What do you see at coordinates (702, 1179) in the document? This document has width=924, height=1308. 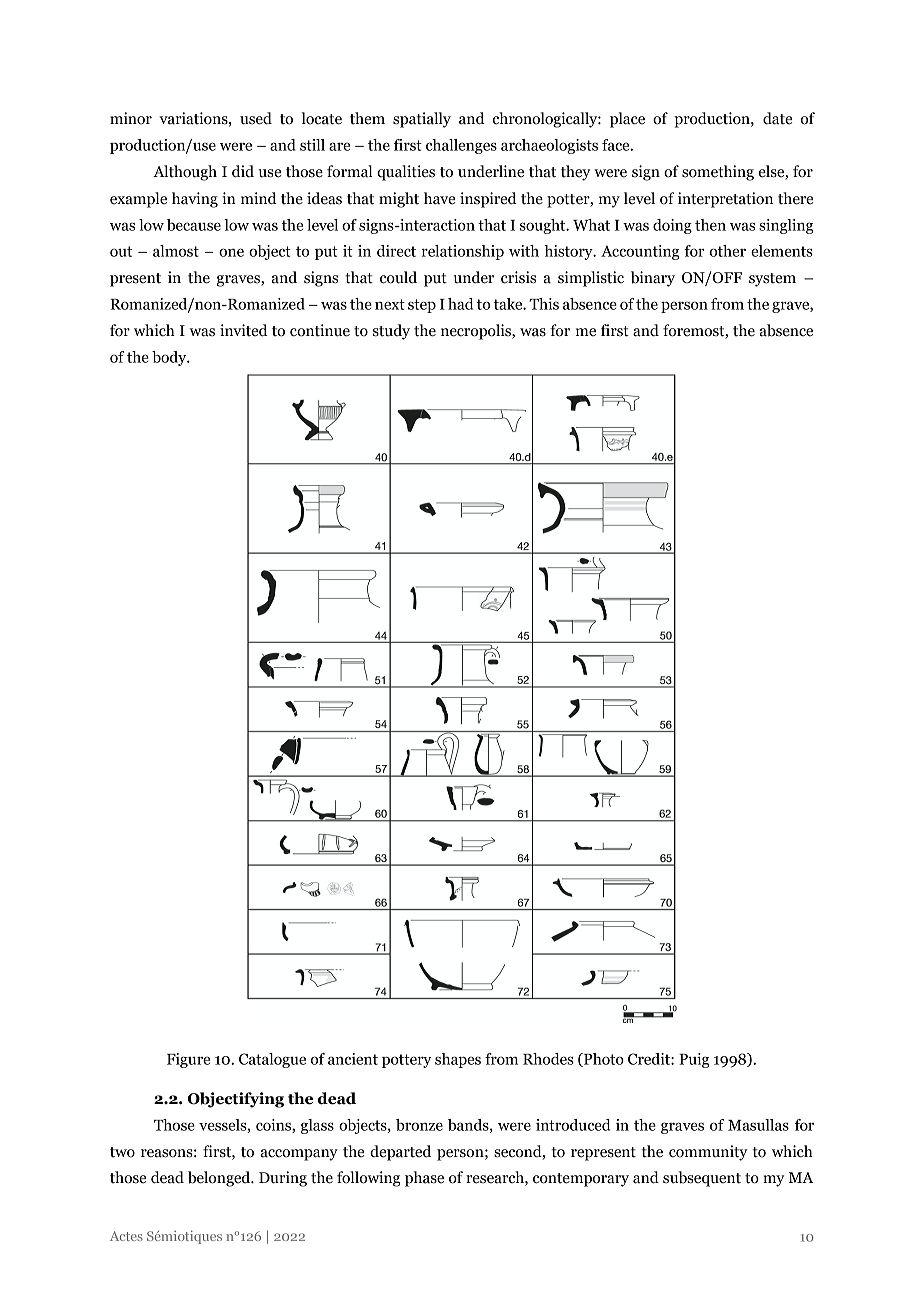 I see `subsequent` at bounding box center [702, 1179].
